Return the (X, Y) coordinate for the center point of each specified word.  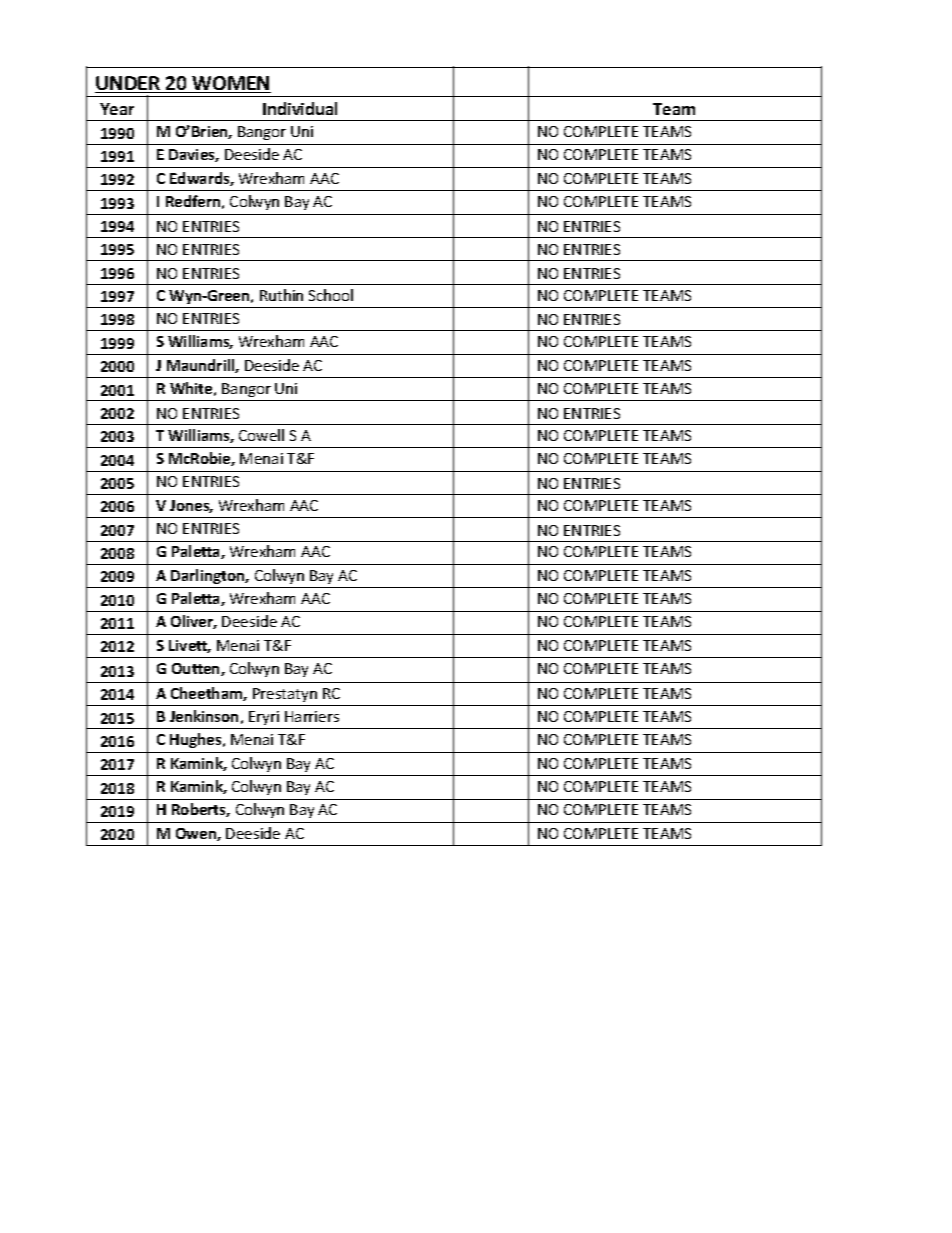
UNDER (129, 84)
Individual (300, 108)
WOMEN (231, 84)
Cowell (261, 435)
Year (117, 109)
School (331, 295)
